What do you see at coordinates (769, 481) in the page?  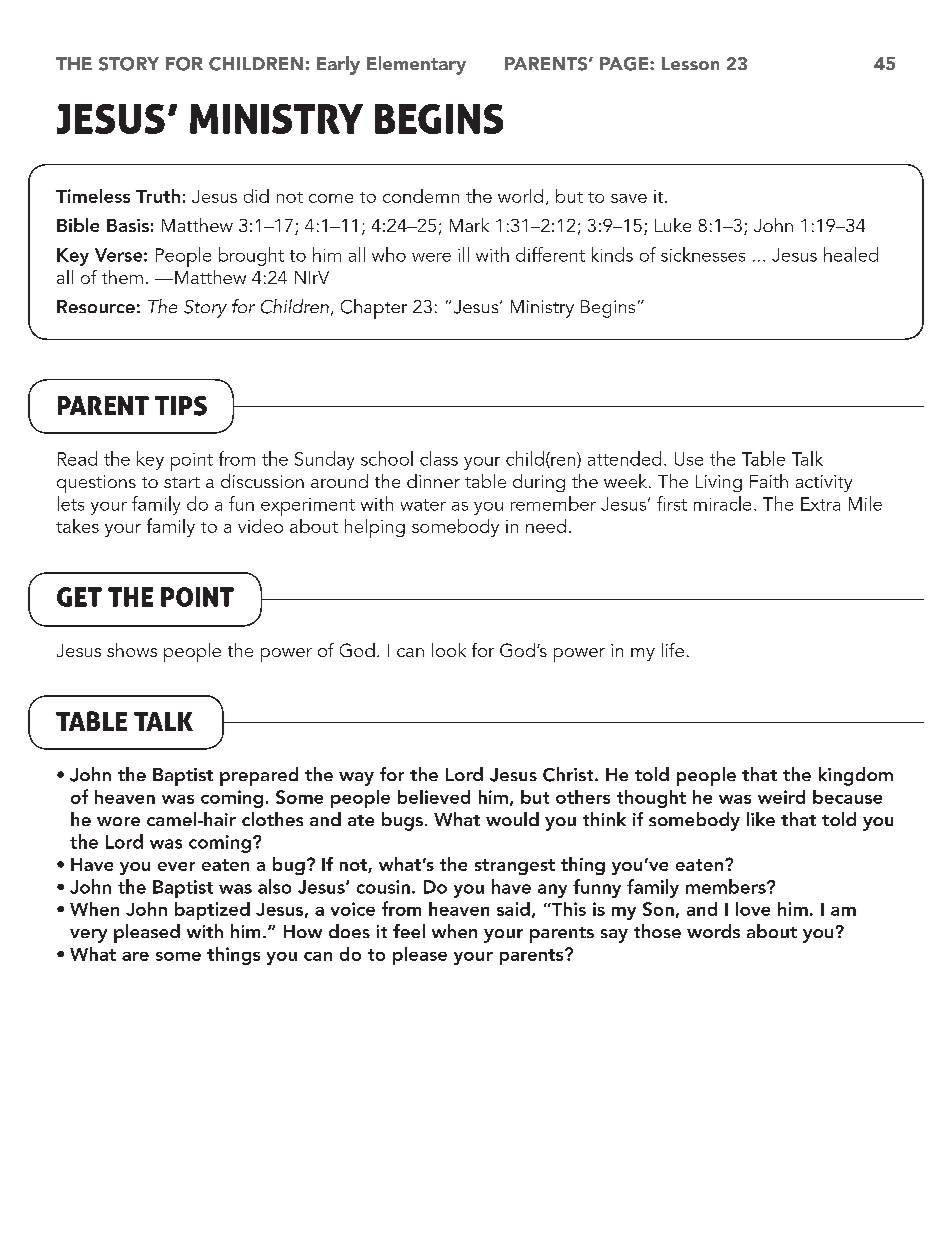 I see `Faith` at bounding box center [769, 481].
